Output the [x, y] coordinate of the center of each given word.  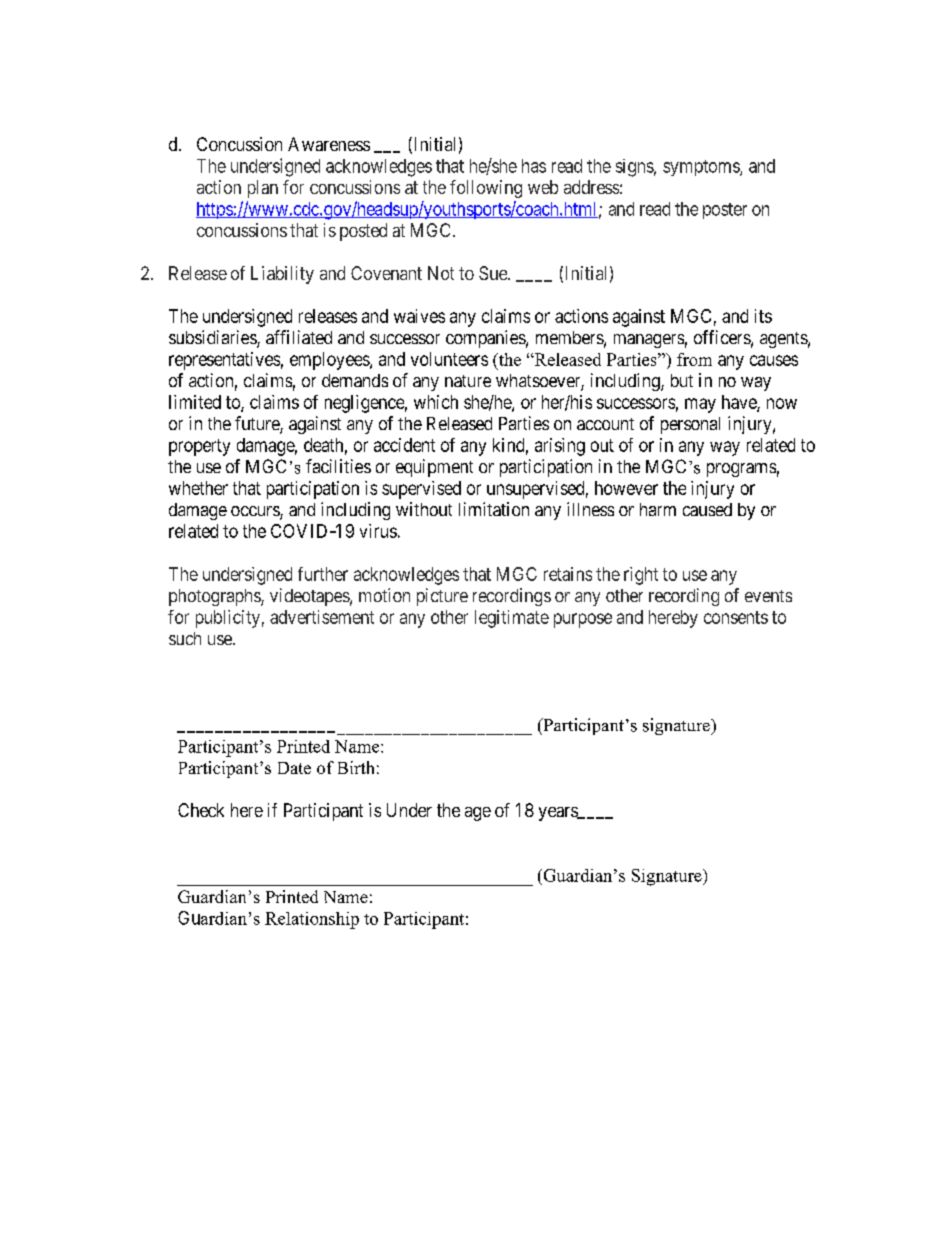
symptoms [702, 168]
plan [263, 189]
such [185, 638]
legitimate [512, 619]
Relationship [312, 920]
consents [736, 617]
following [486, 189]
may [700, 405]
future [258, 424]
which [436, 402]
